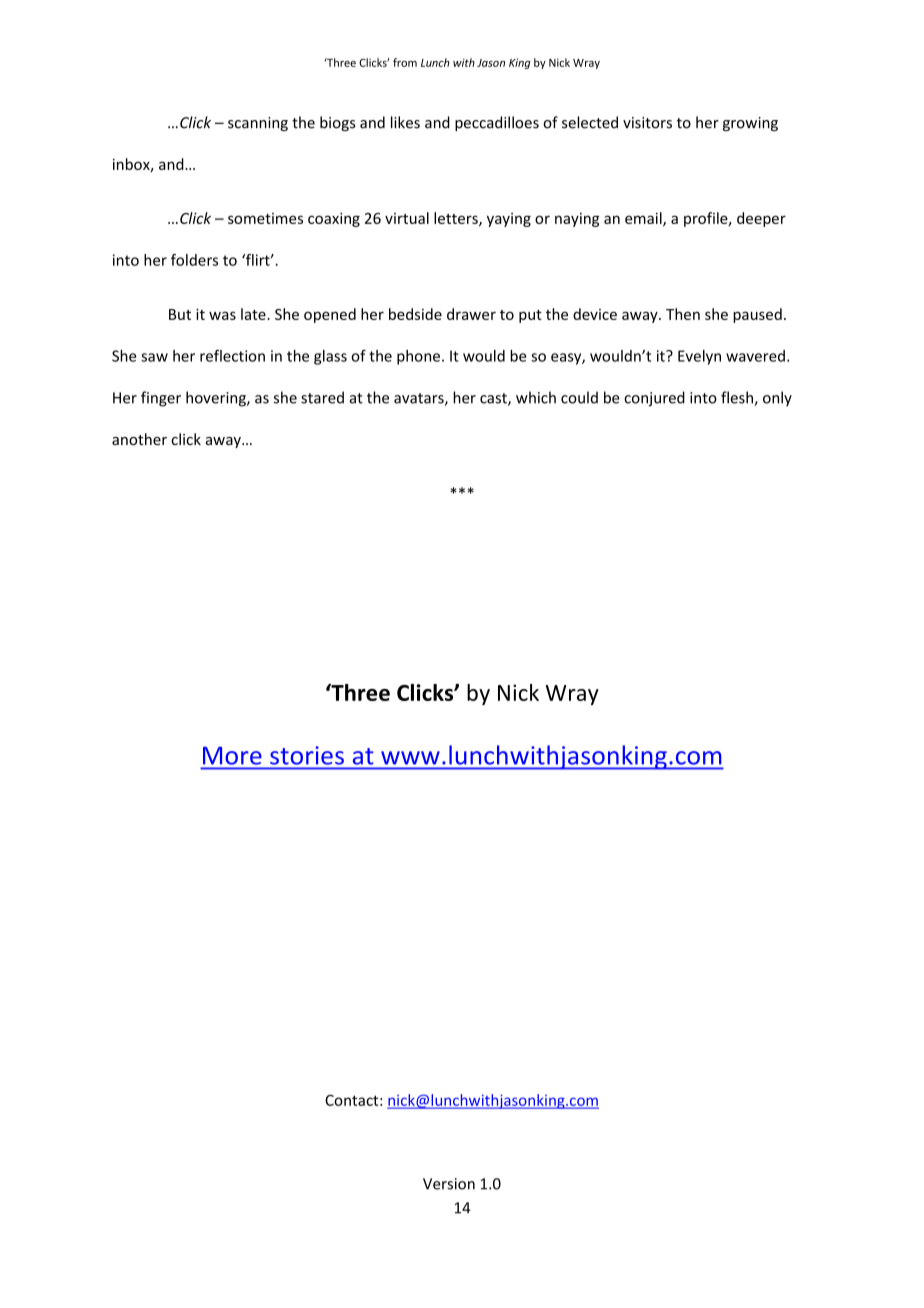 This document has width=924, height=1308. I want to click on phone, so click(418, 357).
